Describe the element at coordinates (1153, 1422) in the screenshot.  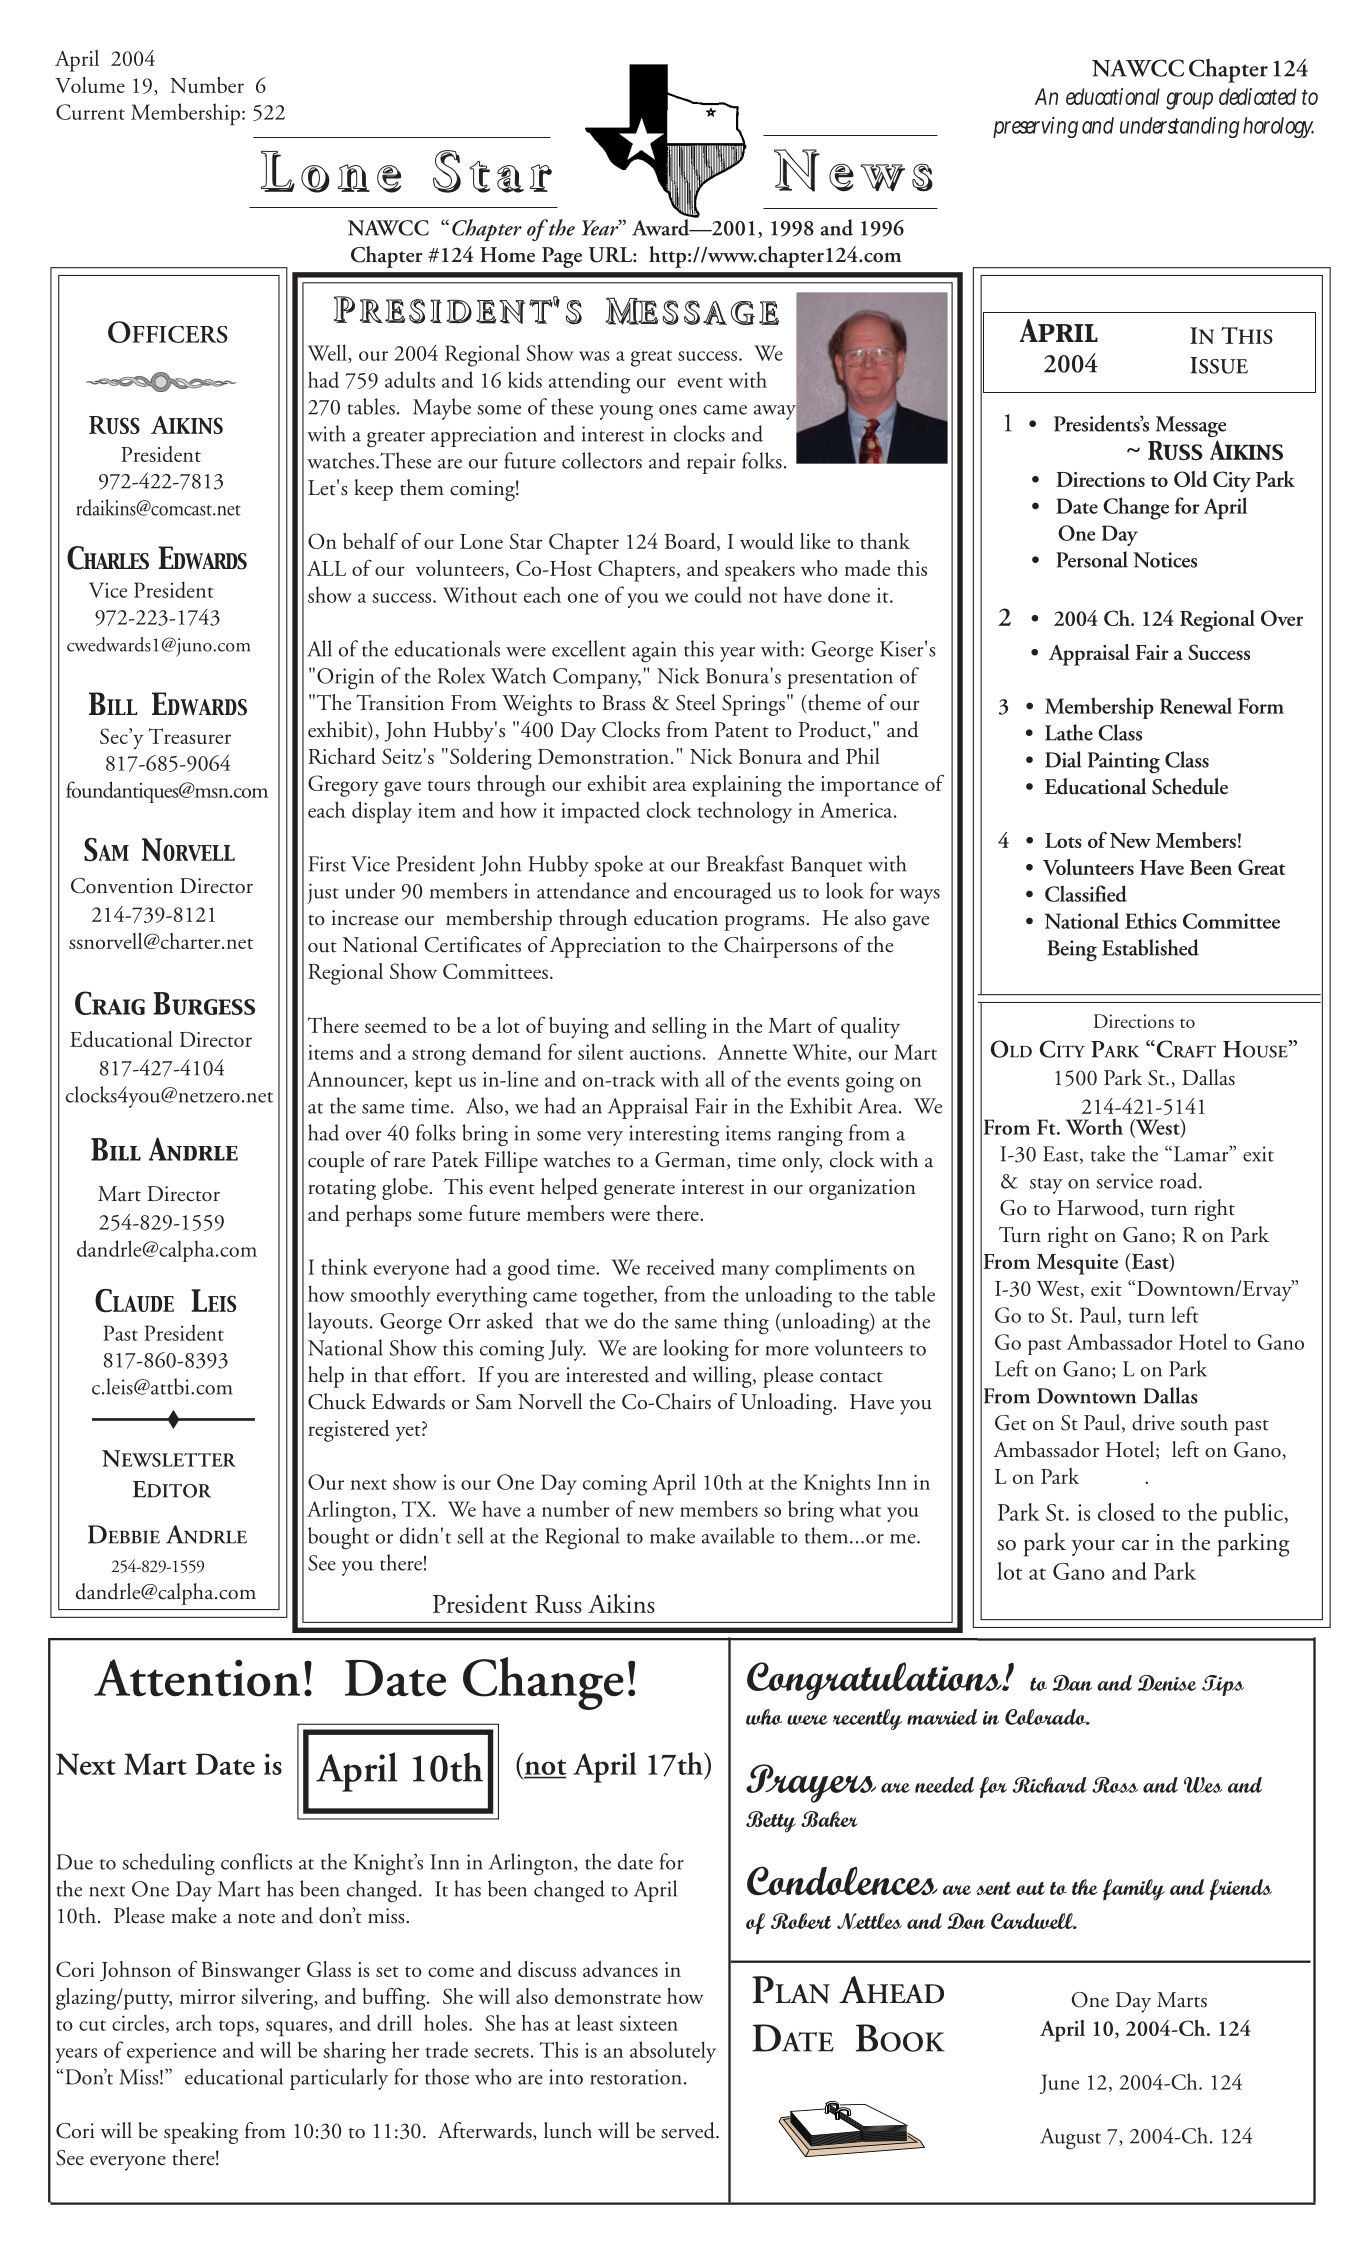
I see `drive` at that location.
